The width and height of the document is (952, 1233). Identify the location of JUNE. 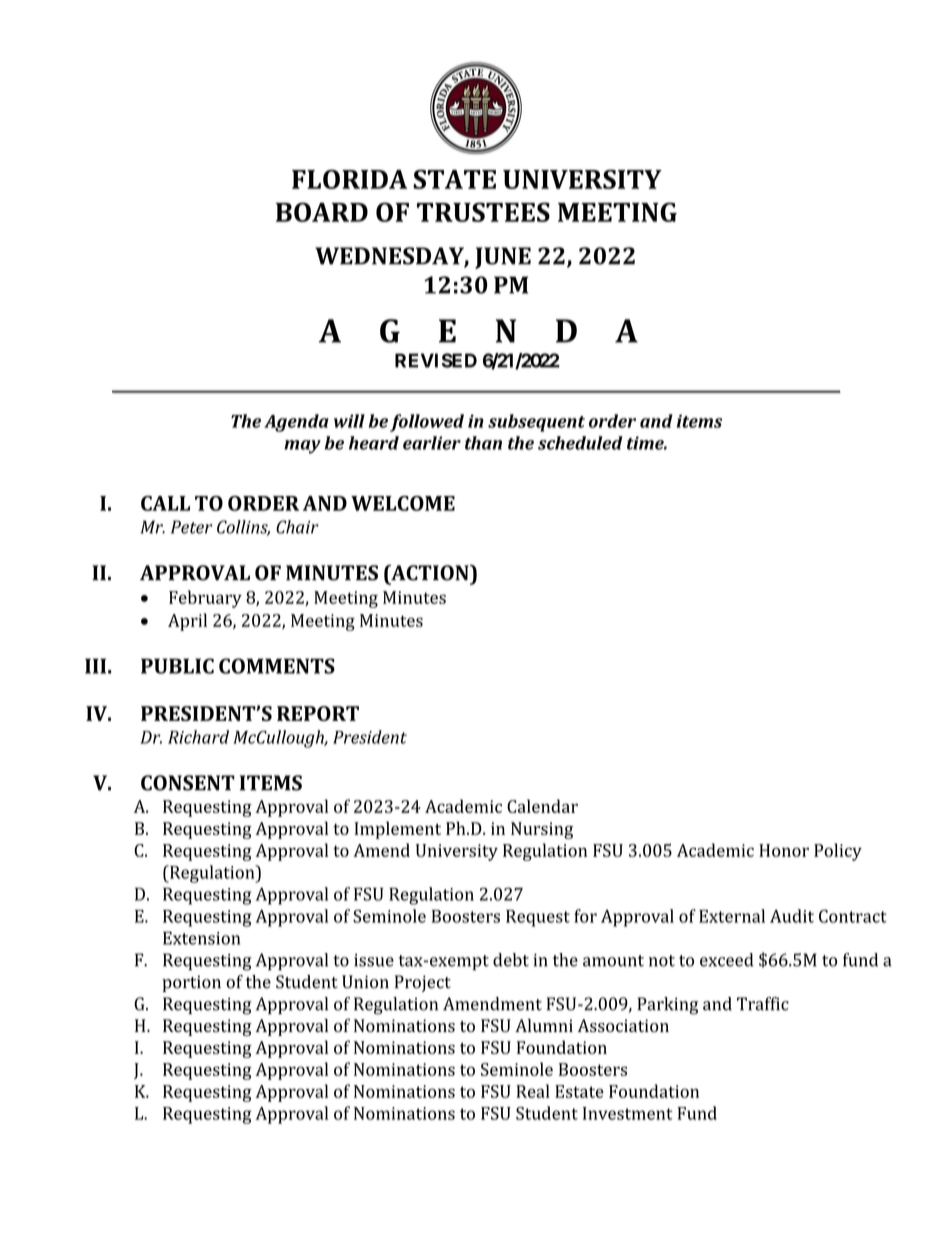
(503, 258).
